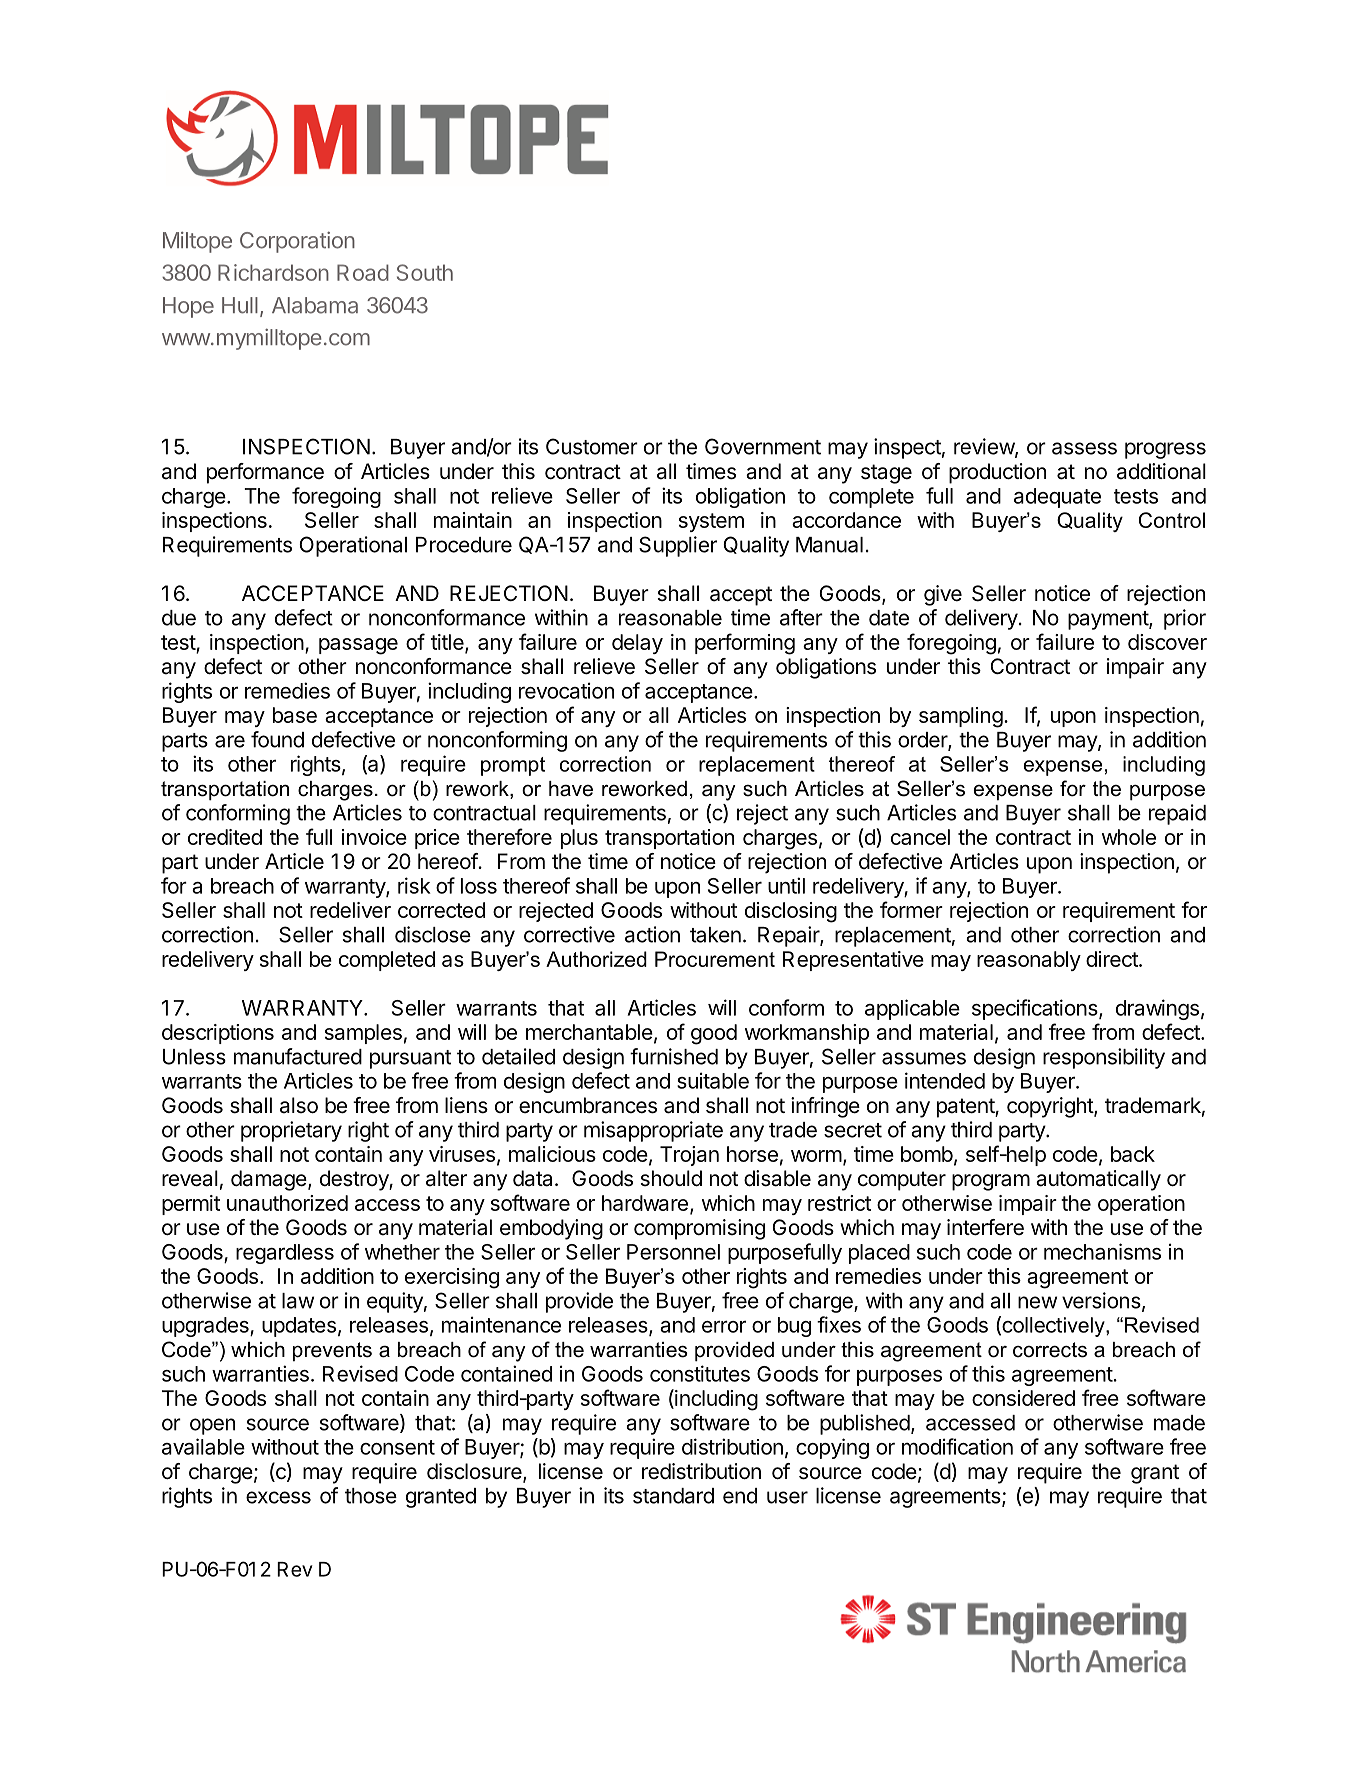  What do you see at coordinates (425, 272) in the image?
I see `South` at bounding box center [425, 272].
